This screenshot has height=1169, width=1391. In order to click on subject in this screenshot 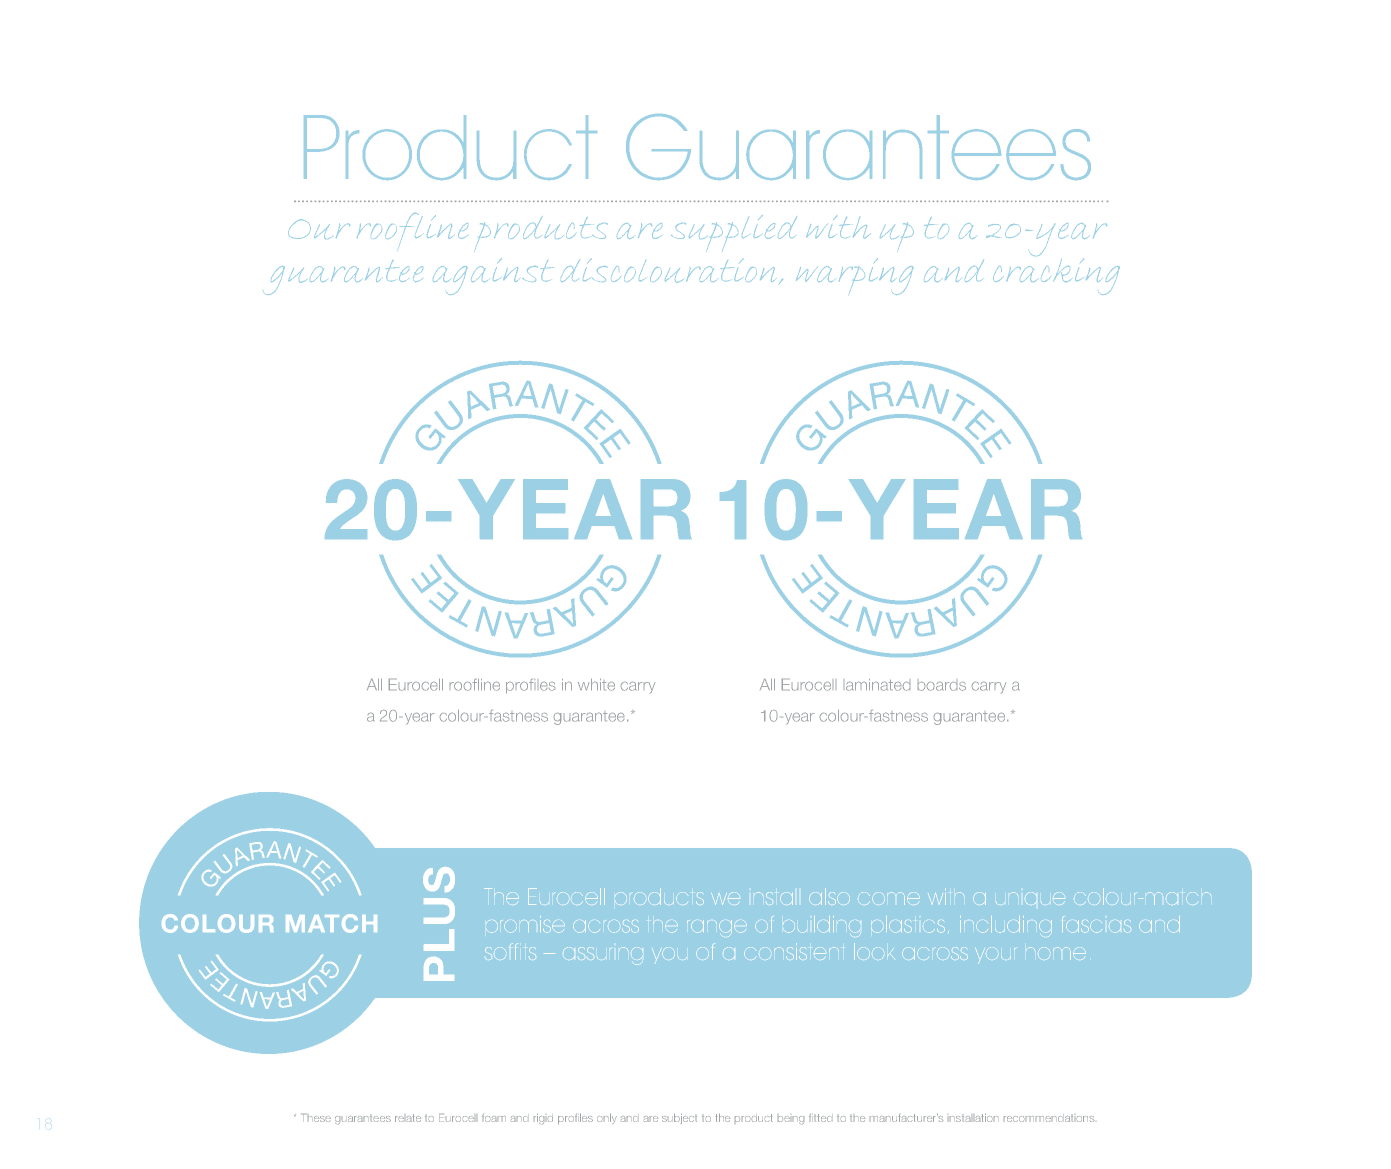, I will do `click(679, 1119)`.
